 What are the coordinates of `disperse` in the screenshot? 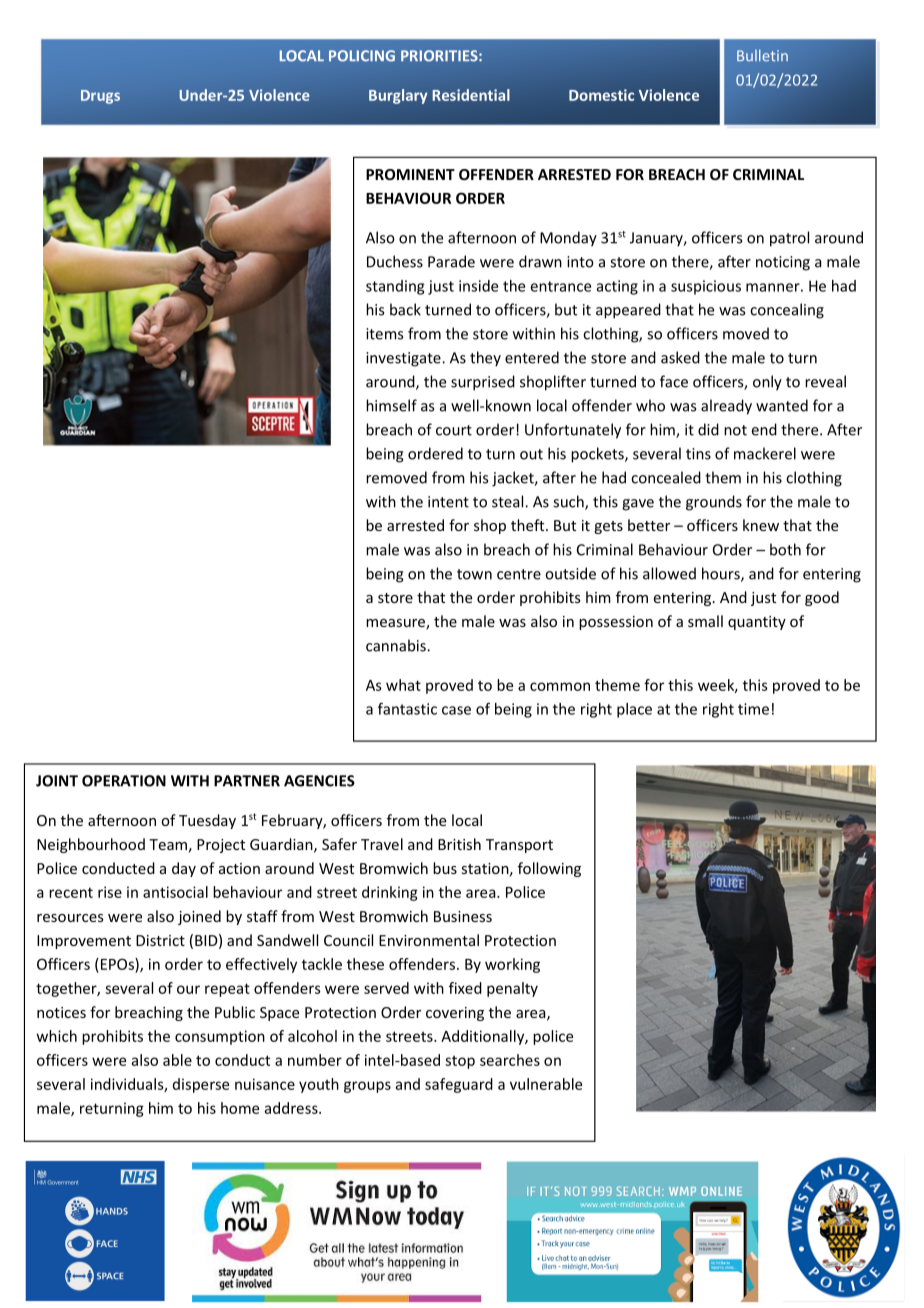 It's located at (201, 1085).
